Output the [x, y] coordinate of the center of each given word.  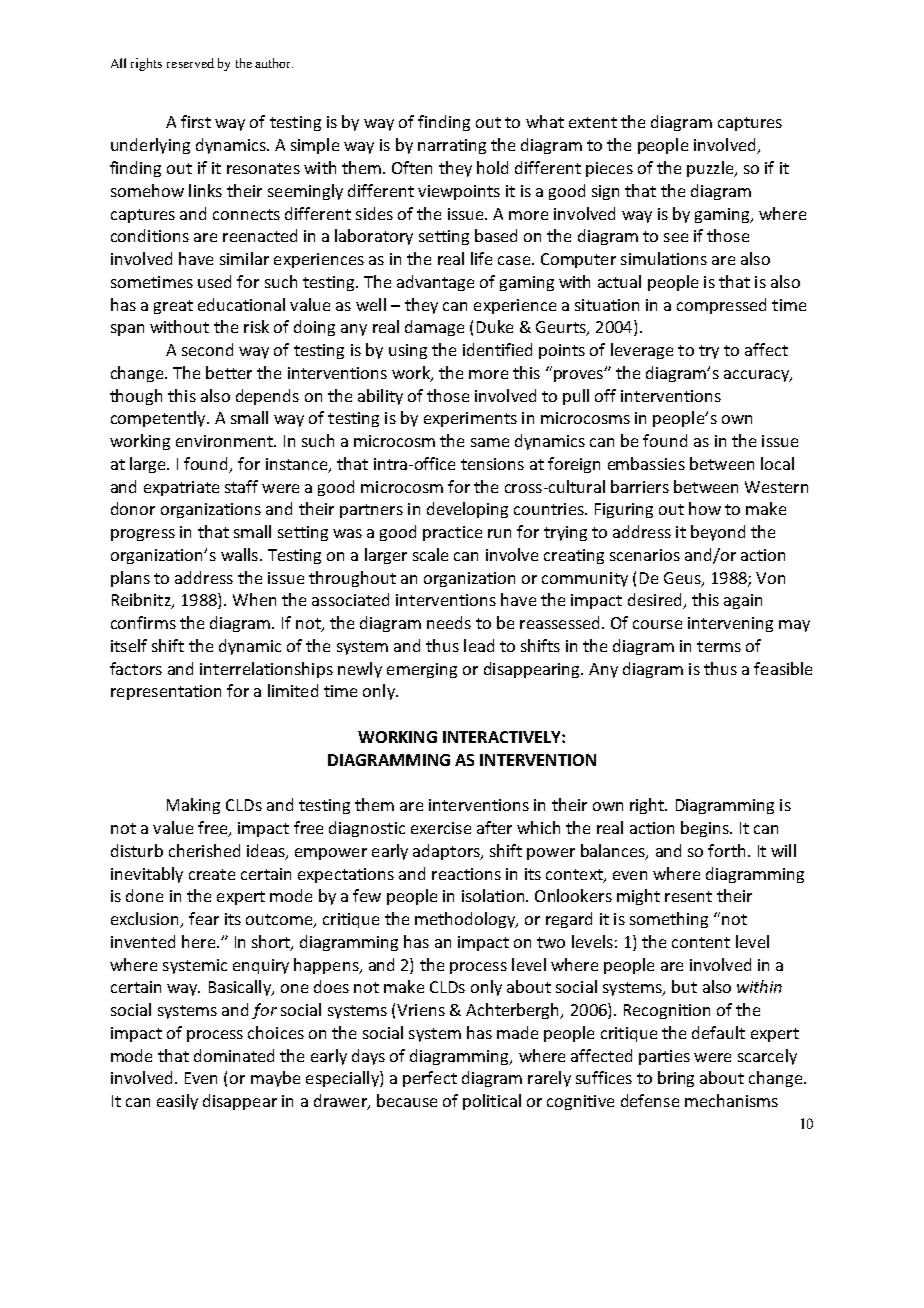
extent [593, 122]
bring [676, 1079]
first [196, 121]
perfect [430, 1079]
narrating [452, 146]
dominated [234, 1055]
